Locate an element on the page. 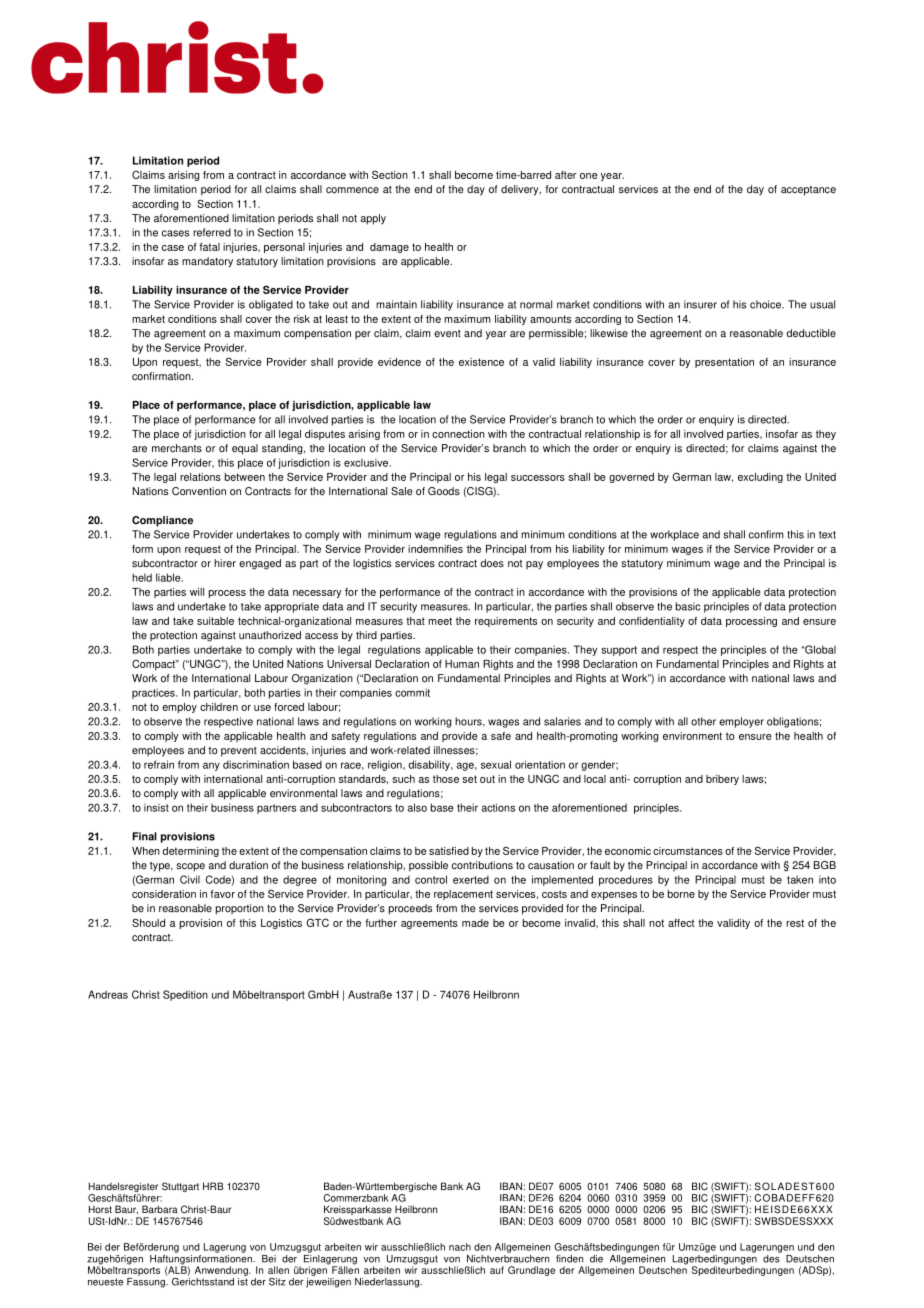 Image resolution: width=924 pixels, height=1308 pixels. delivery is located at coordinates (521, 190).
